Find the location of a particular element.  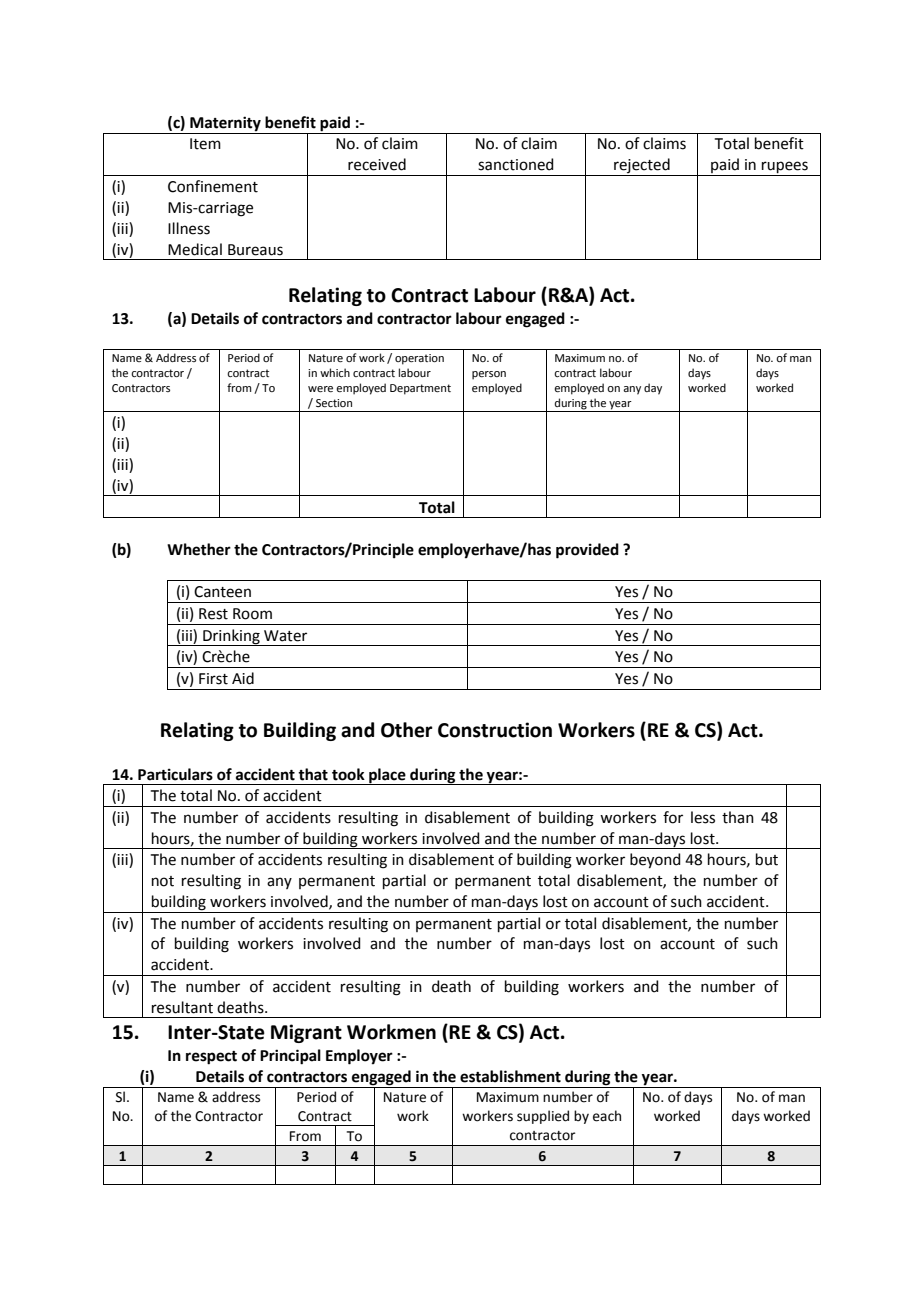

sanctioned is located at coordinates (516, 164).
